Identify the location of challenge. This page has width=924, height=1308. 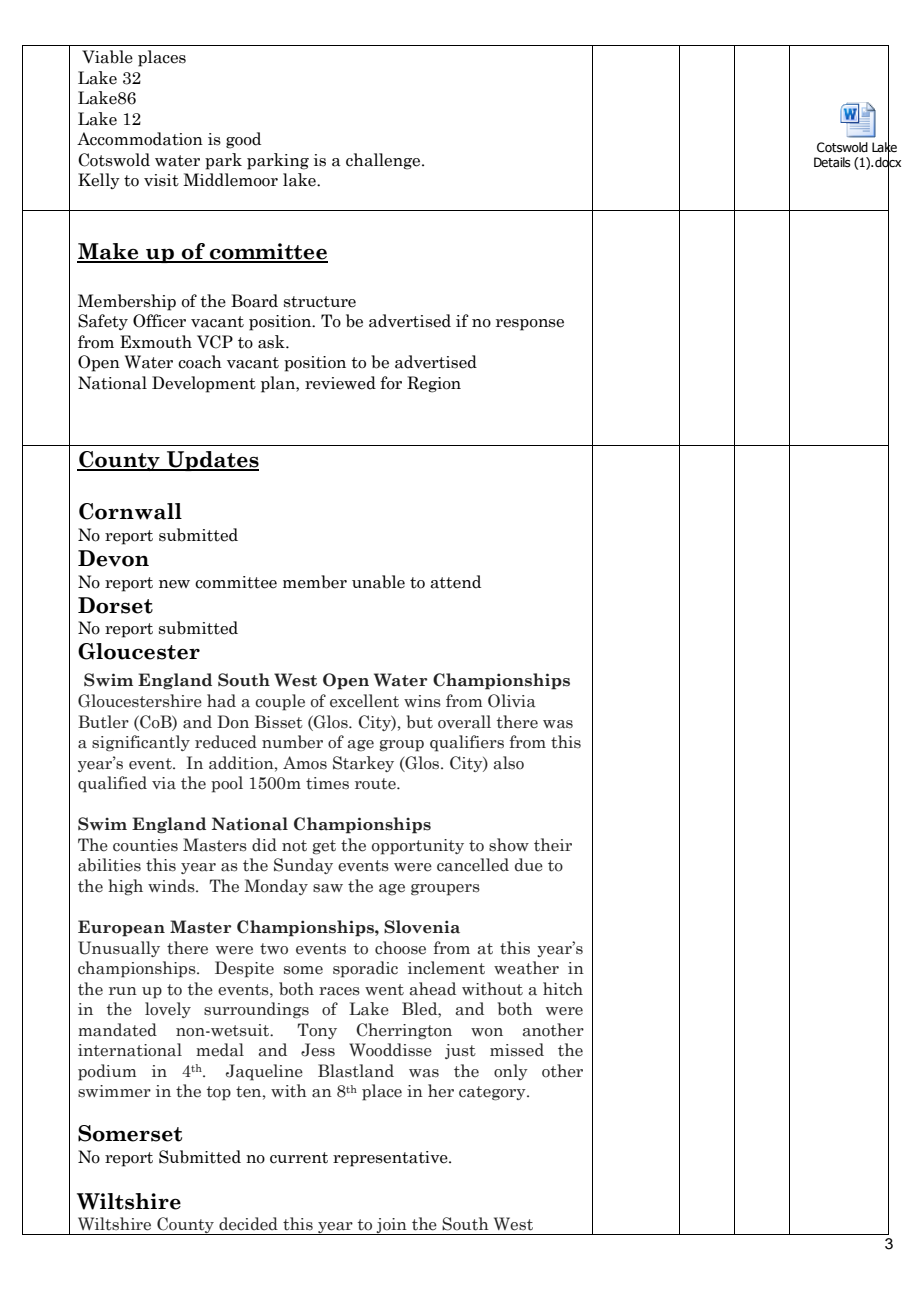
(384, 161).
